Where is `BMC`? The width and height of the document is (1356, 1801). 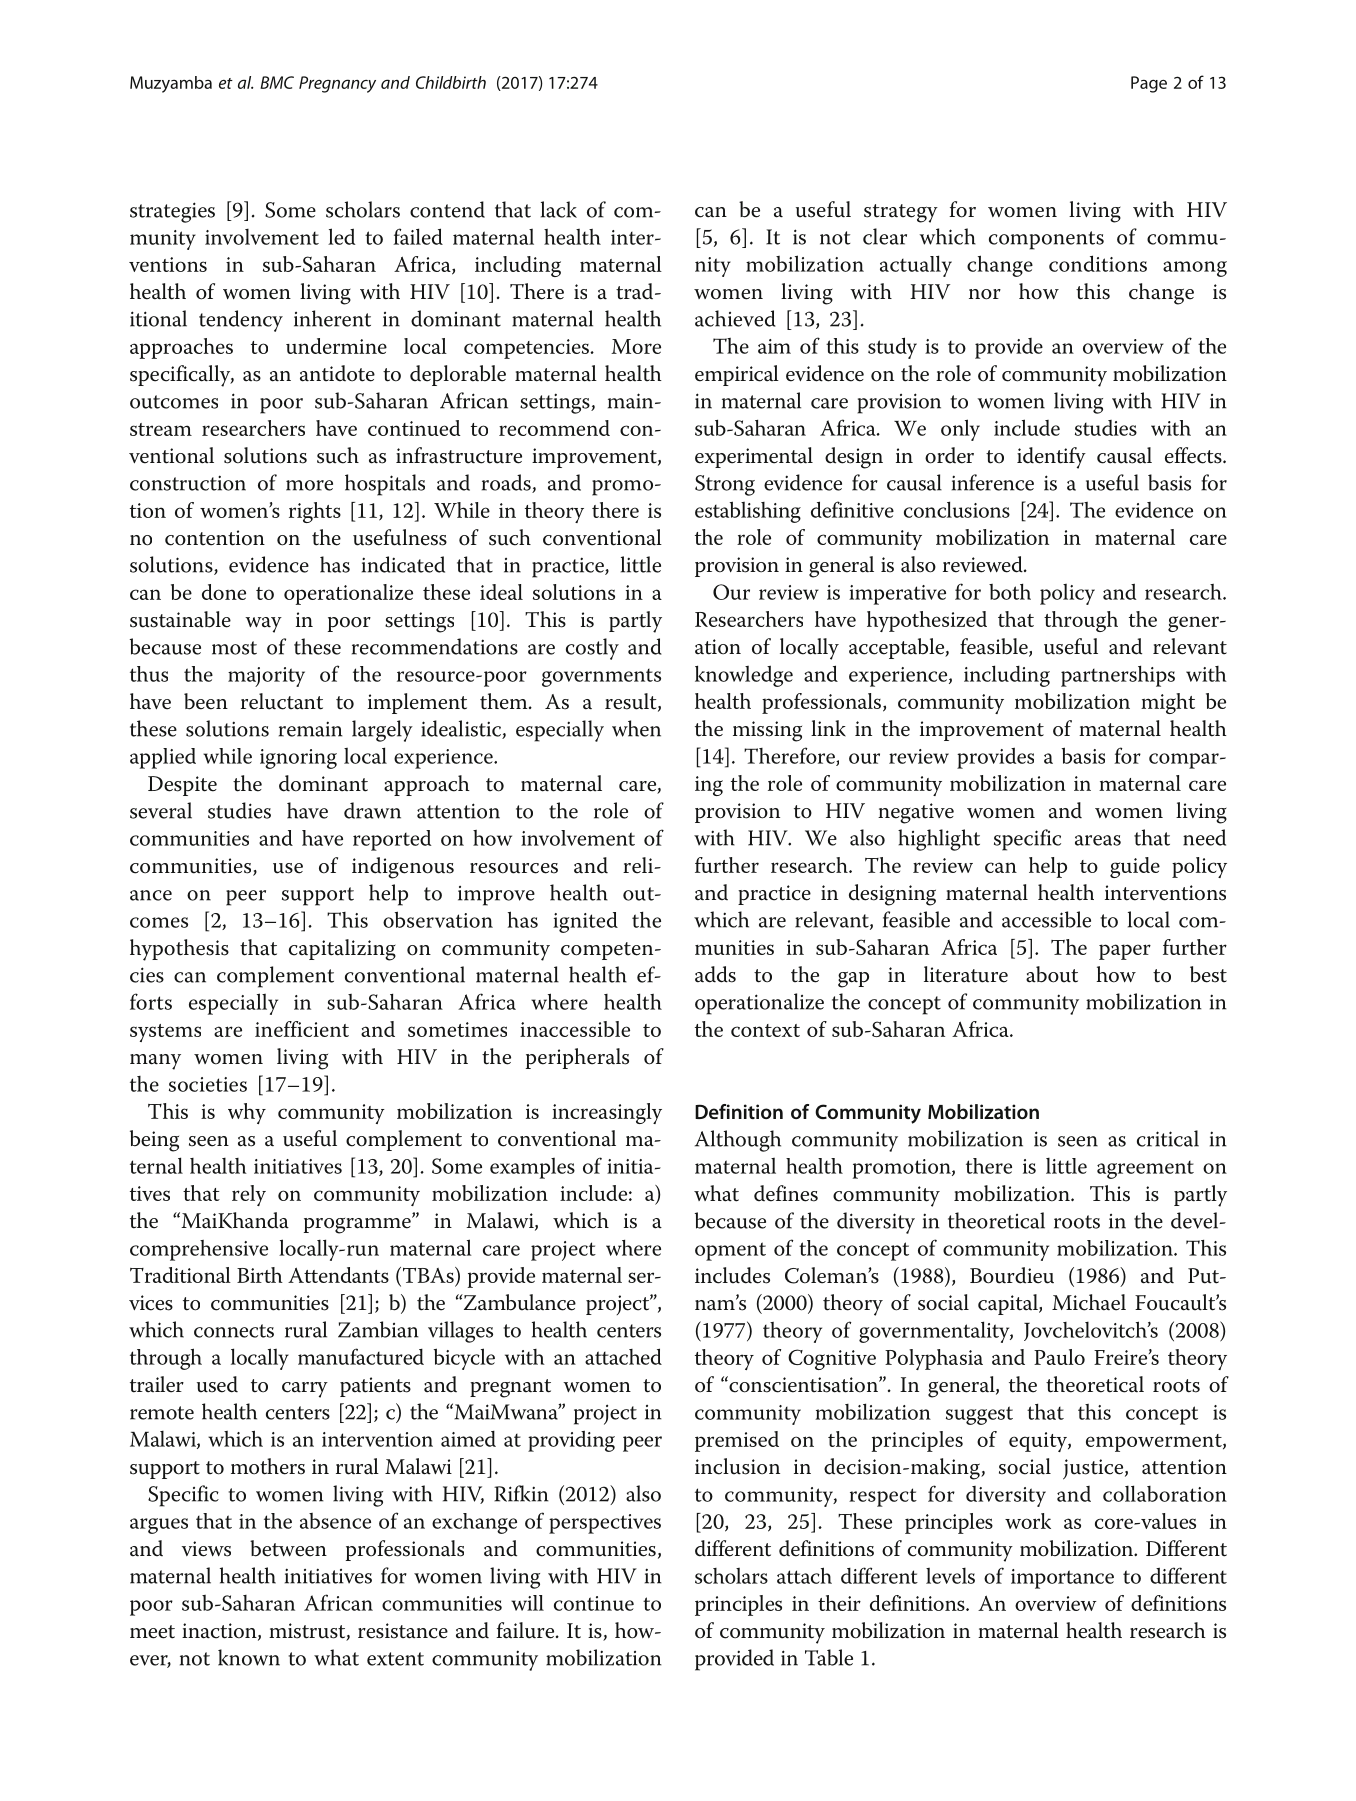
BMC is located at coordinates (277, 82).
